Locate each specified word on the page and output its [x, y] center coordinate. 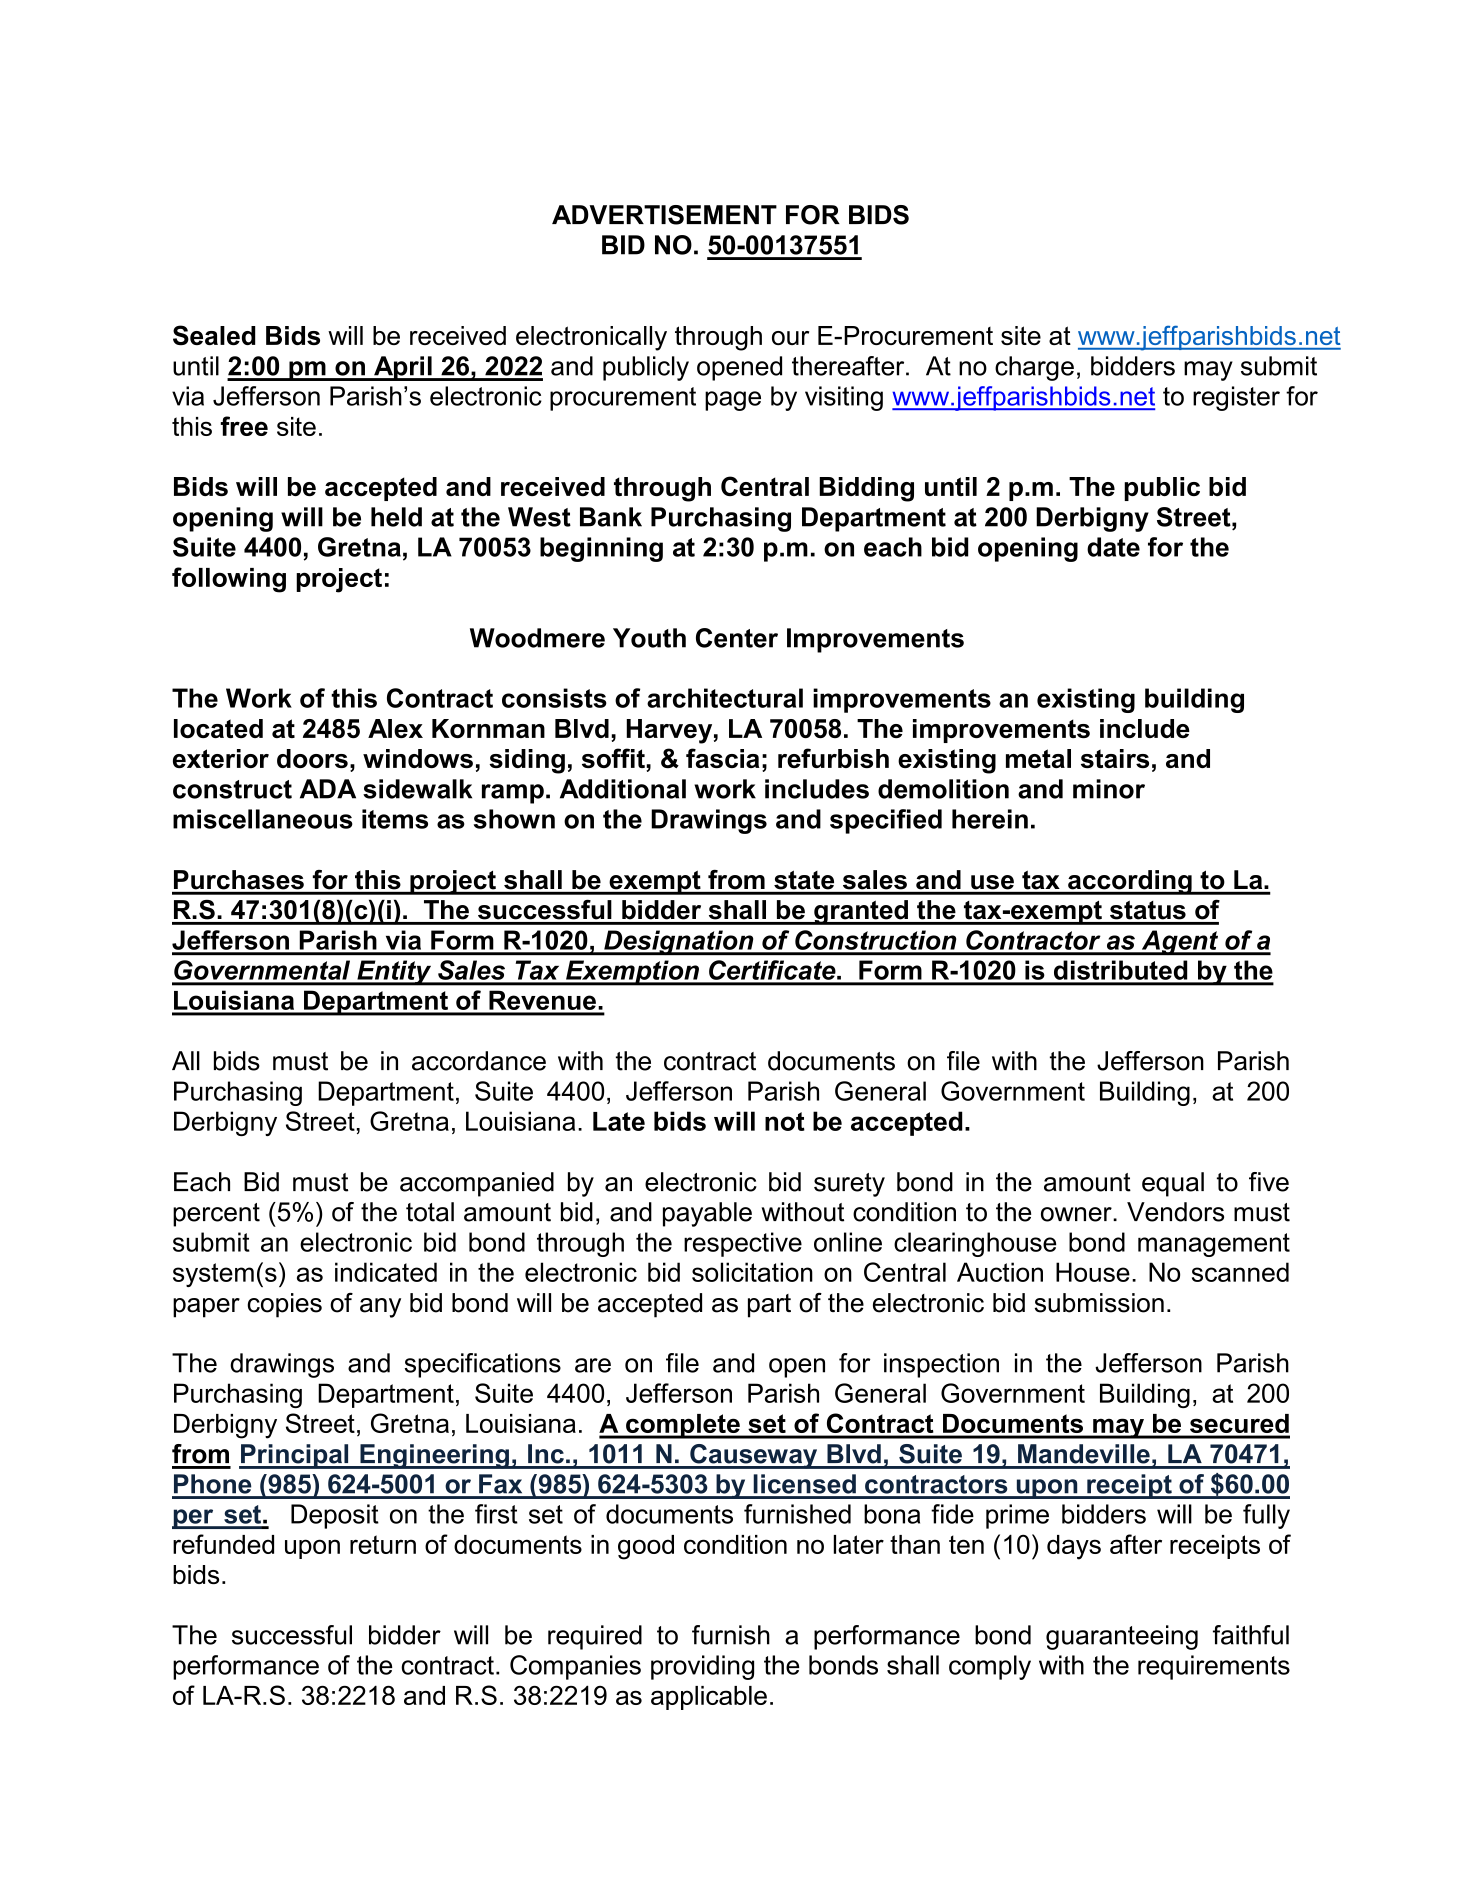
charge [1034, 368]
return [383, 1544]
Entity [394, 973]
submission [1099, 1303]
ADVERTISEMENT [664, 215]
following [229, 580]
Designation [679, 943]
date [1113, 547]
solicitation [752, 1272]
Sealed [214, 335]
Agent [1180, 943]
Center [737, 638]
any [380, 1308]
